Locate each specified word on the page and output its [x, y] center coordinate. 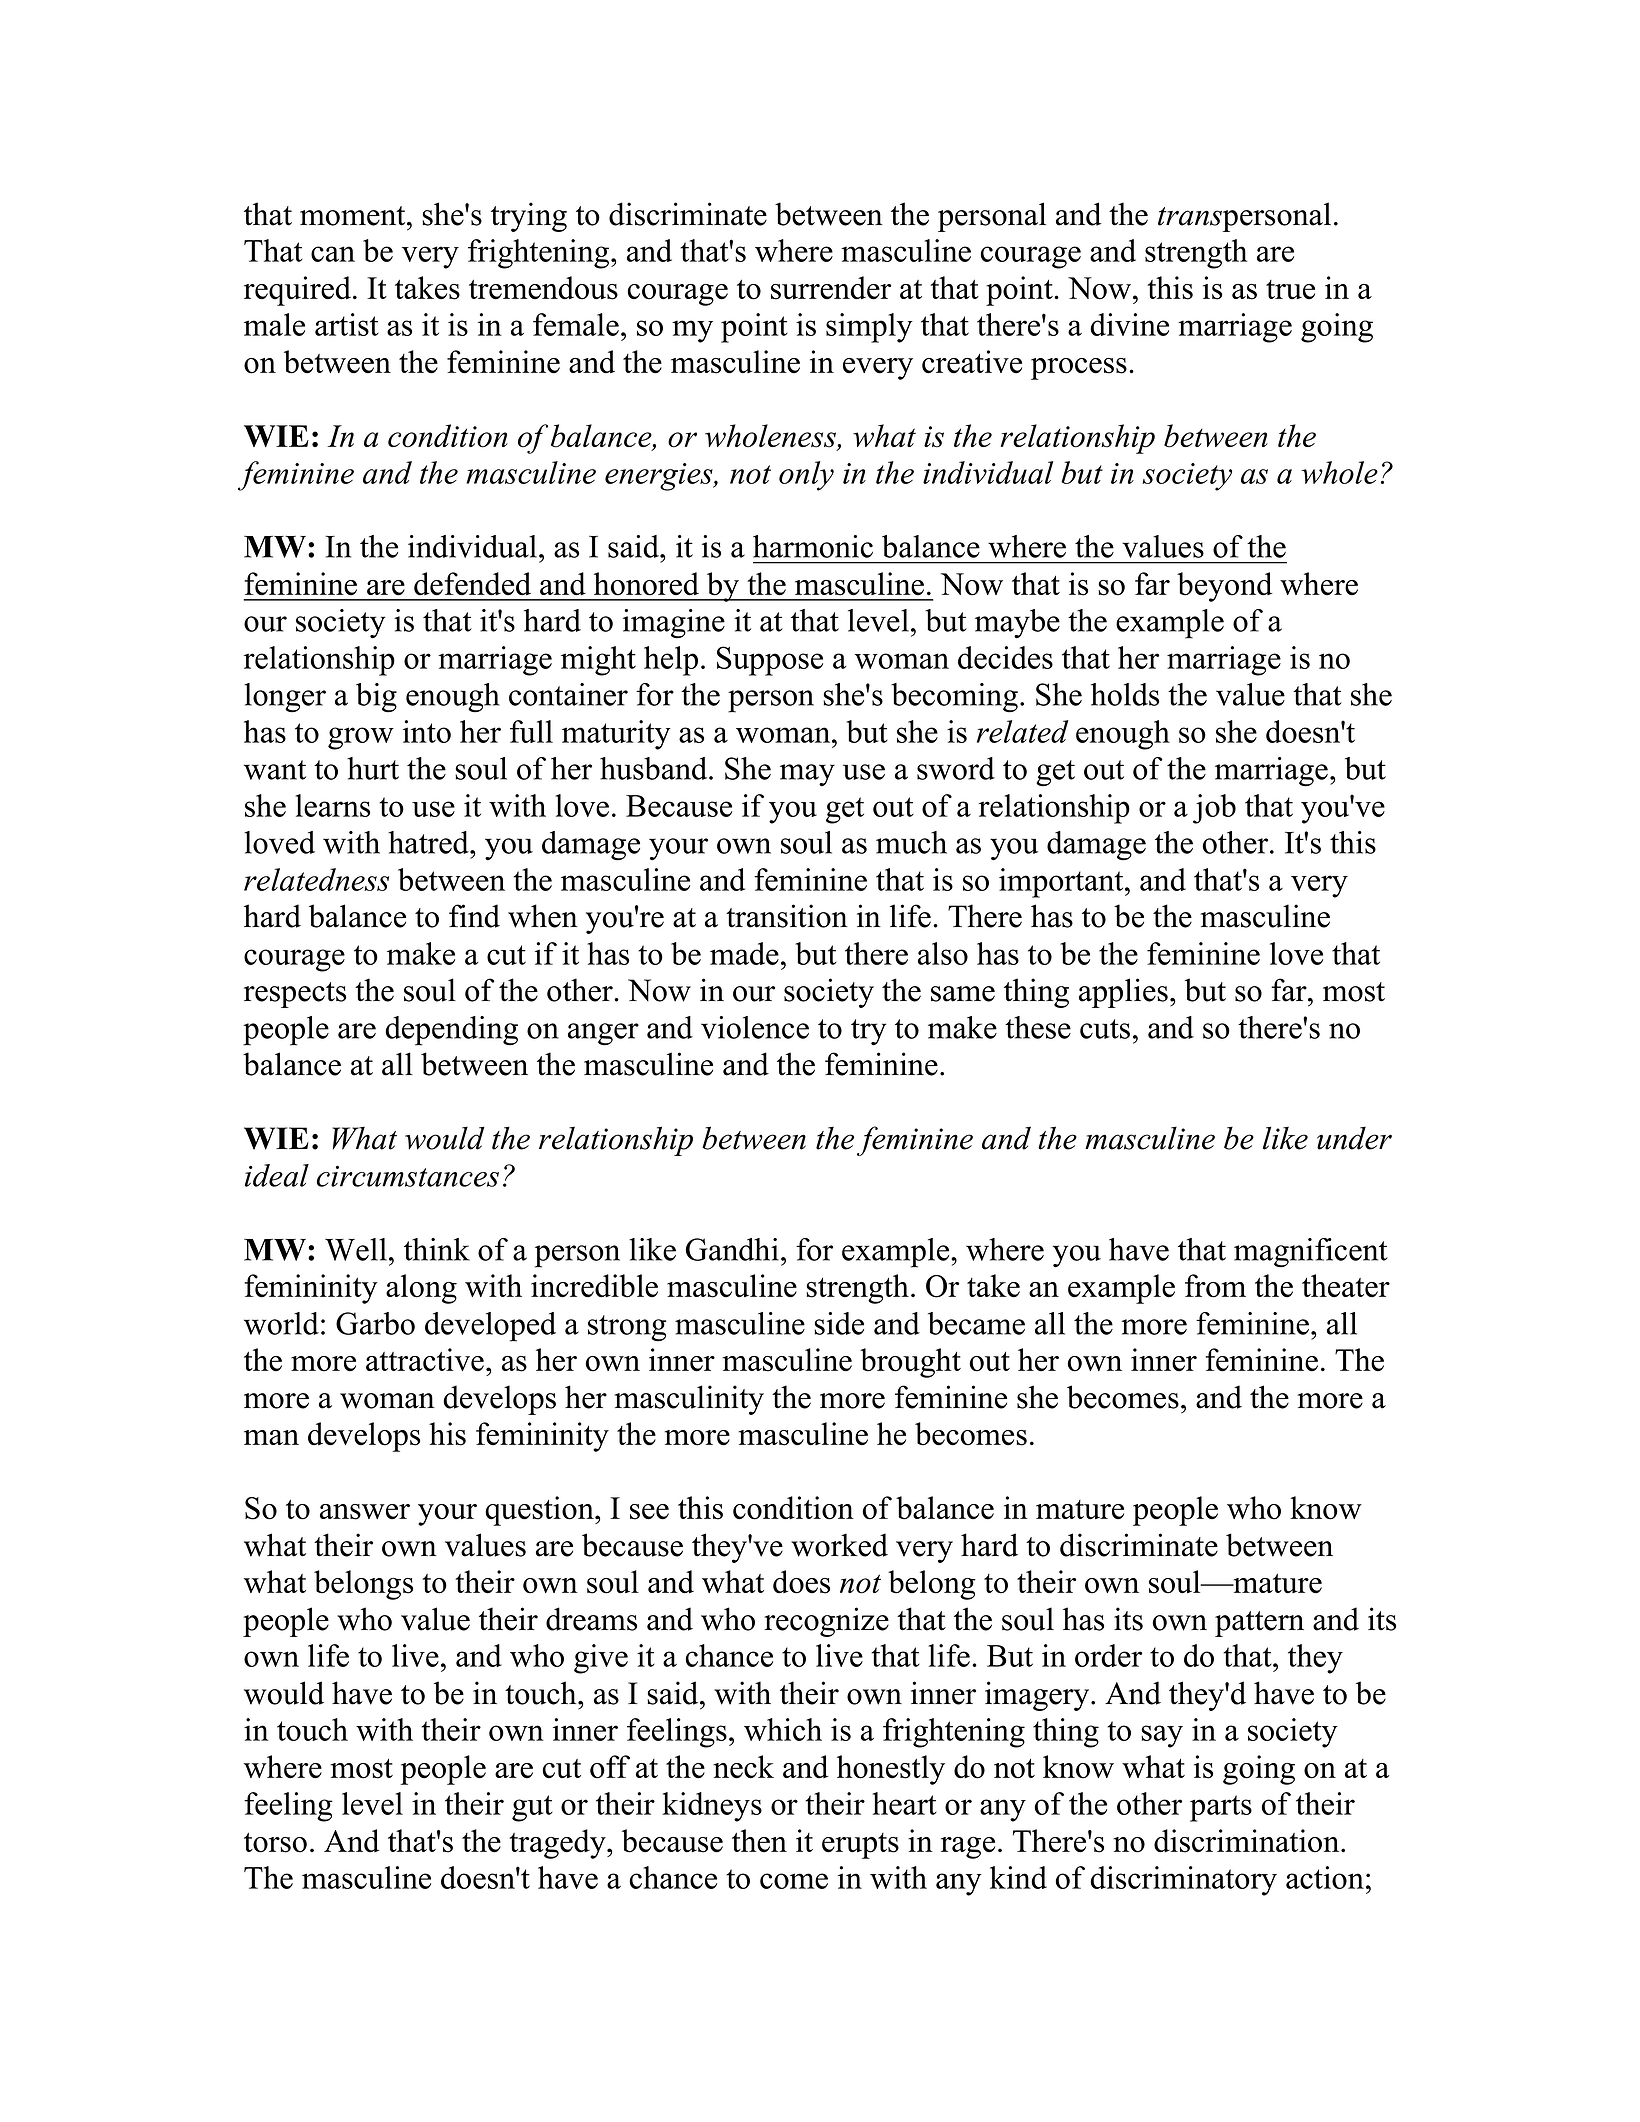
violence [755, 1027]
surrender [831, 288]
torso [275, 1843]
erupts [860, 1846]
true [1290, 290]
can [333, 254]
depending [451, 1031]
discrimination [1248, 1841]
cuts [1105, 1029]
